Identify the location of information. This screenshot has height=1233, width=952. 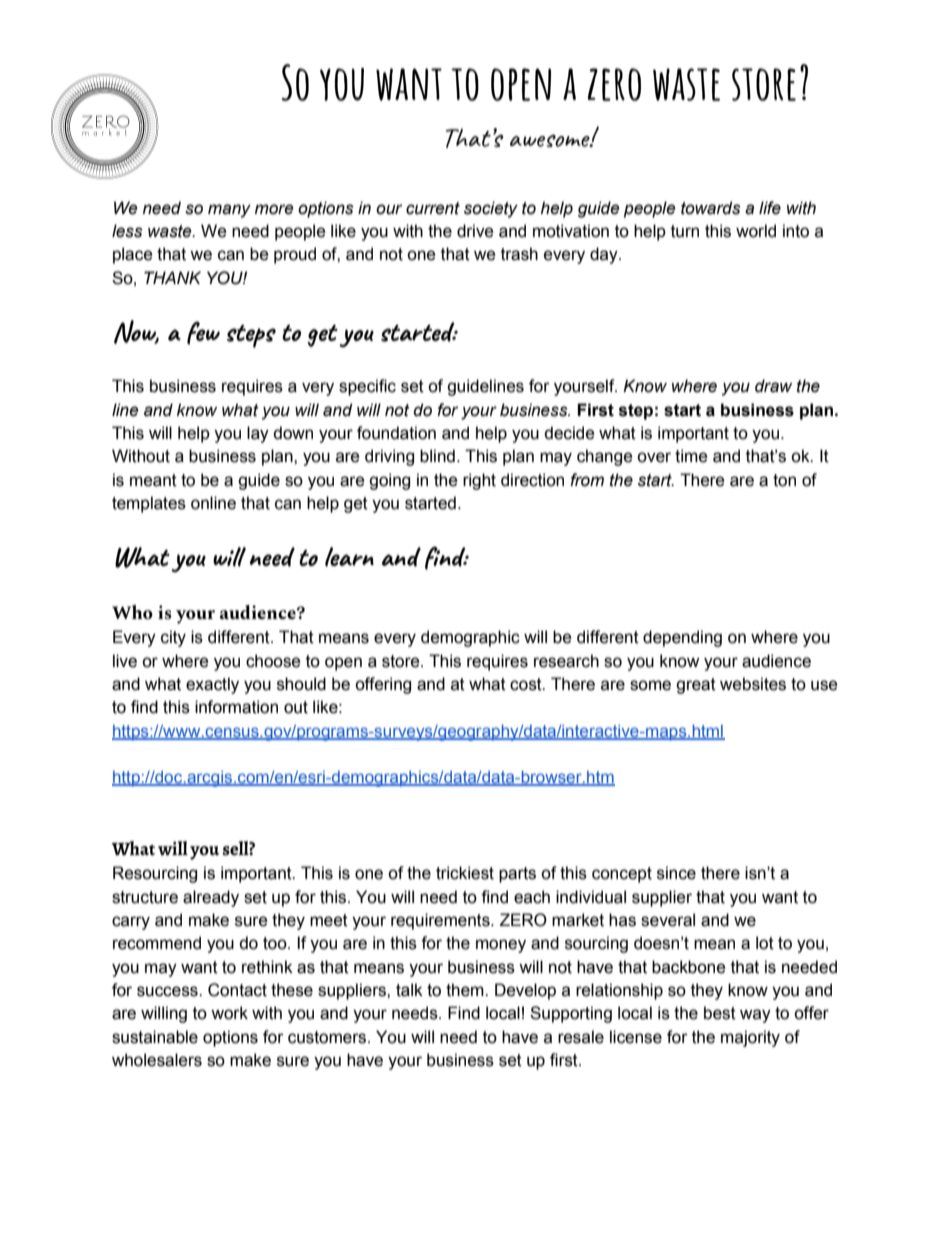
(236, 707).
